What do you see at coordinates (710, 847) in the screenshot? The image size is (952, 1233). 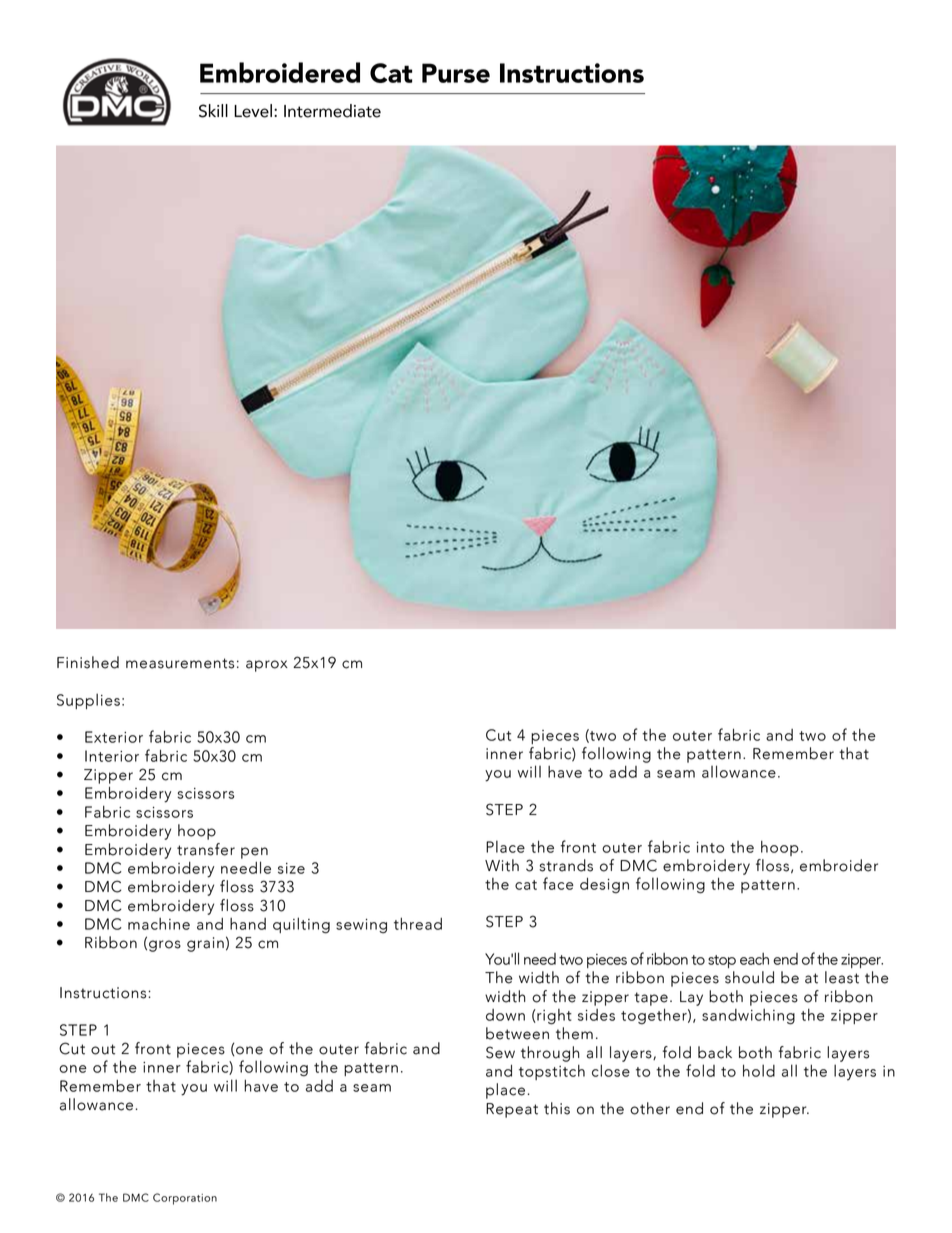 I see `into` at bounding box center [710, 847].
